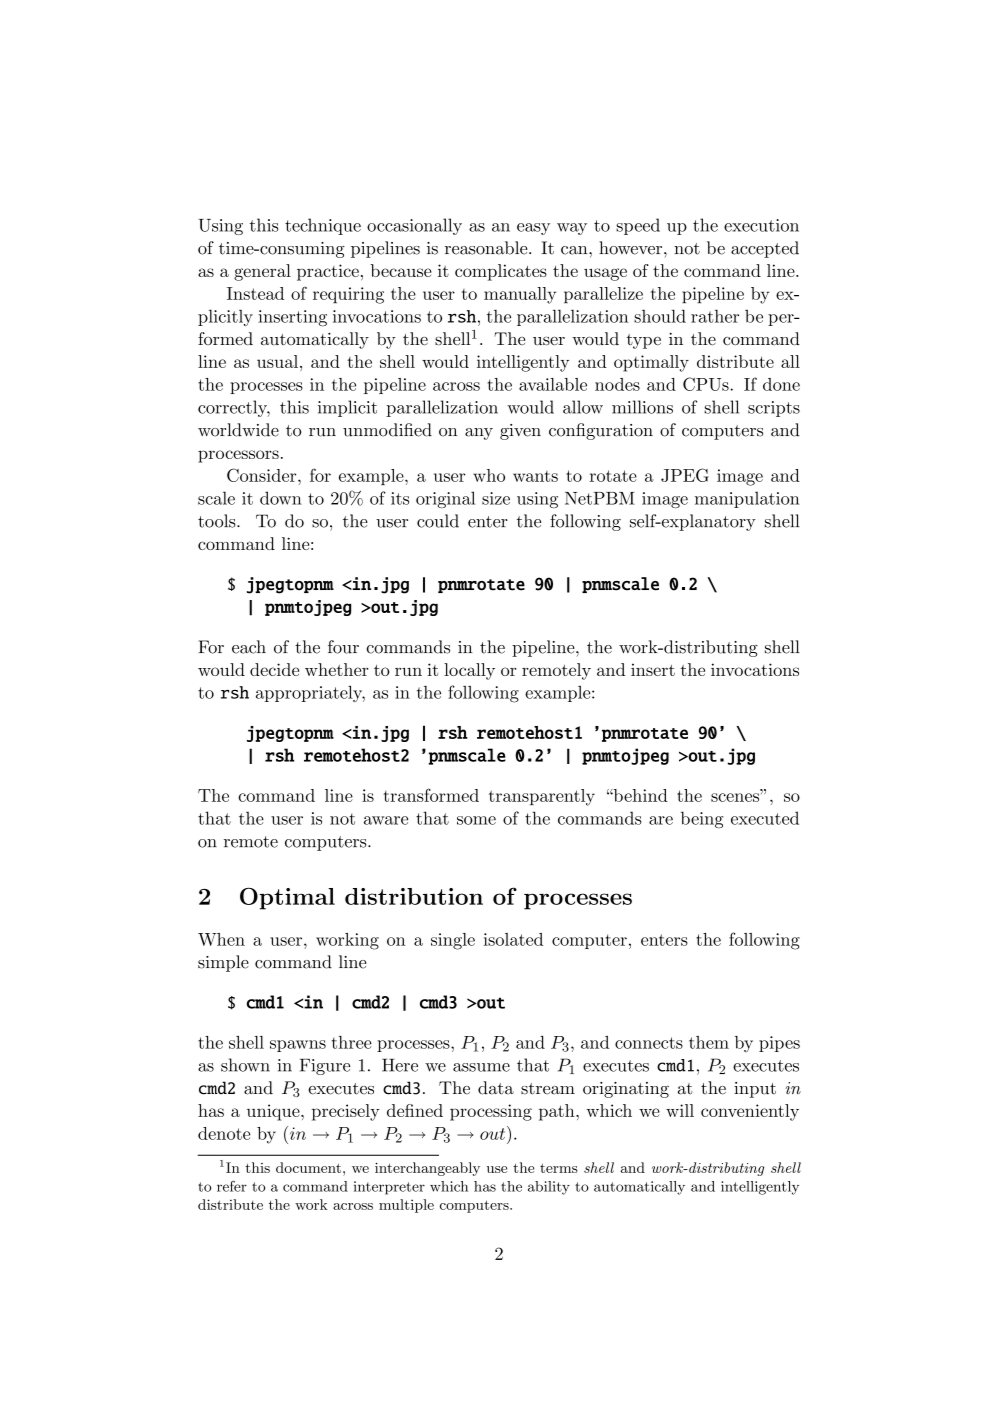  Describe the element at coordinates (765, 249) in the page. I see `accepted` at that location.
